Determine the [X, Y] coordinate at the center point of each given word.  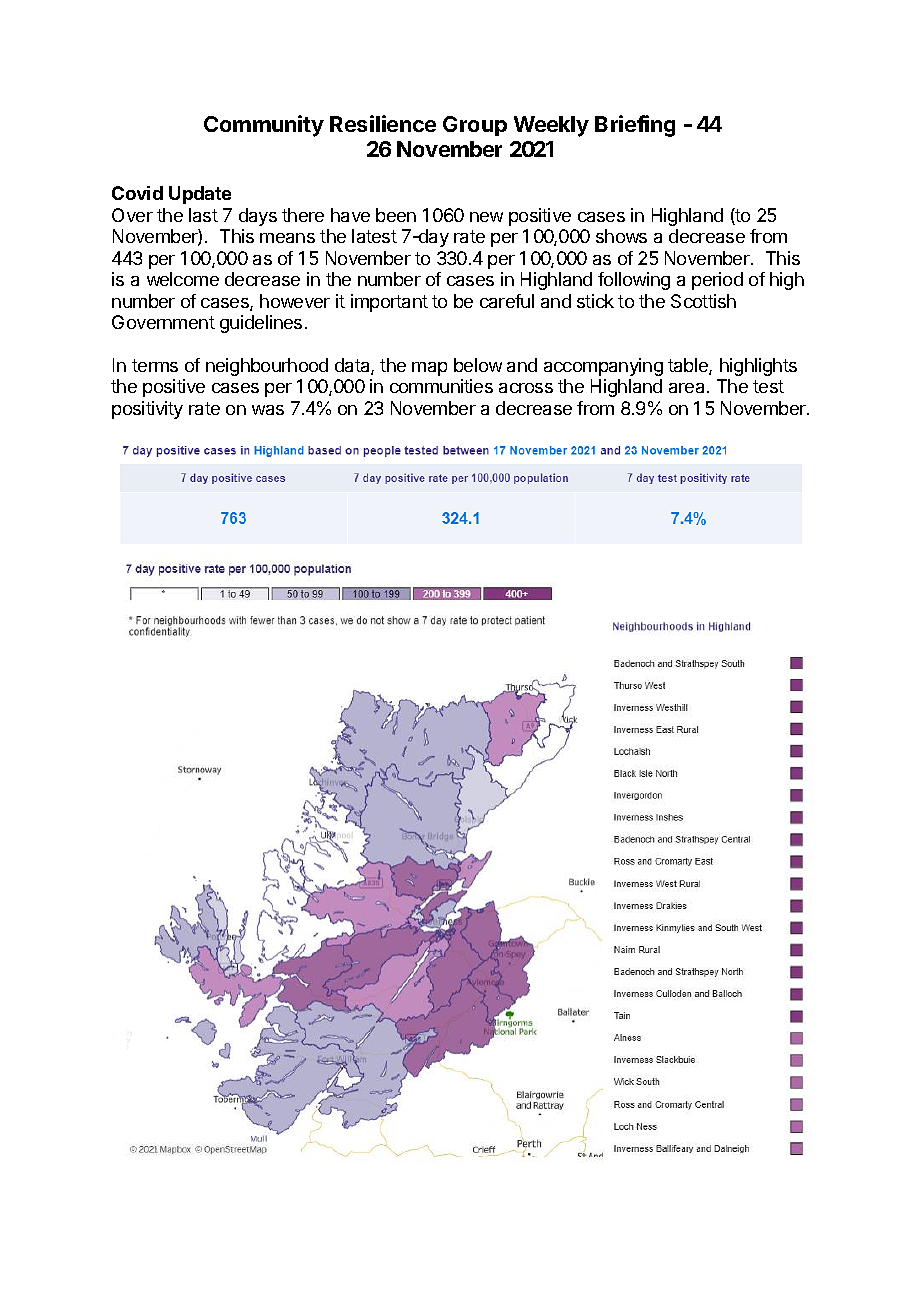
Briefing [635, 126]
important [389, 303]
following [634, 281]
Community [264, 126]
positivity [147, 410]
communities [441, 386]
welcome [183, 279]
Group [475, 126]
